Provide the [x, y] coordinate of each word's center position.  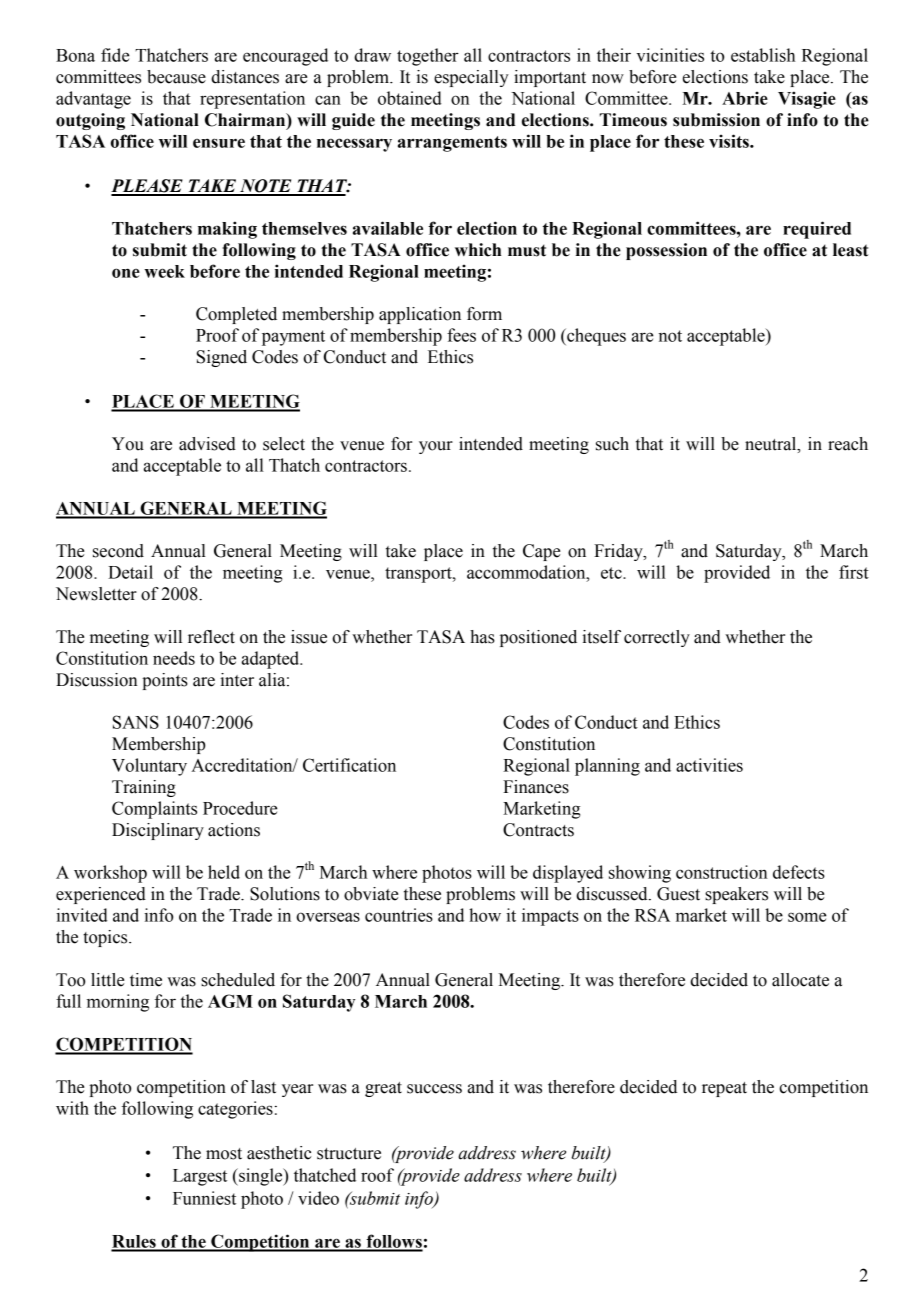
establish [763, 55]
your [436, 447]
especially [471, 78]
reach [848, 444]
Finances [536, 787]
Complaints [154, 810]
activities [709, 765]
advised [207, 444]
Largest [200, 1177]
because [176, 77]
